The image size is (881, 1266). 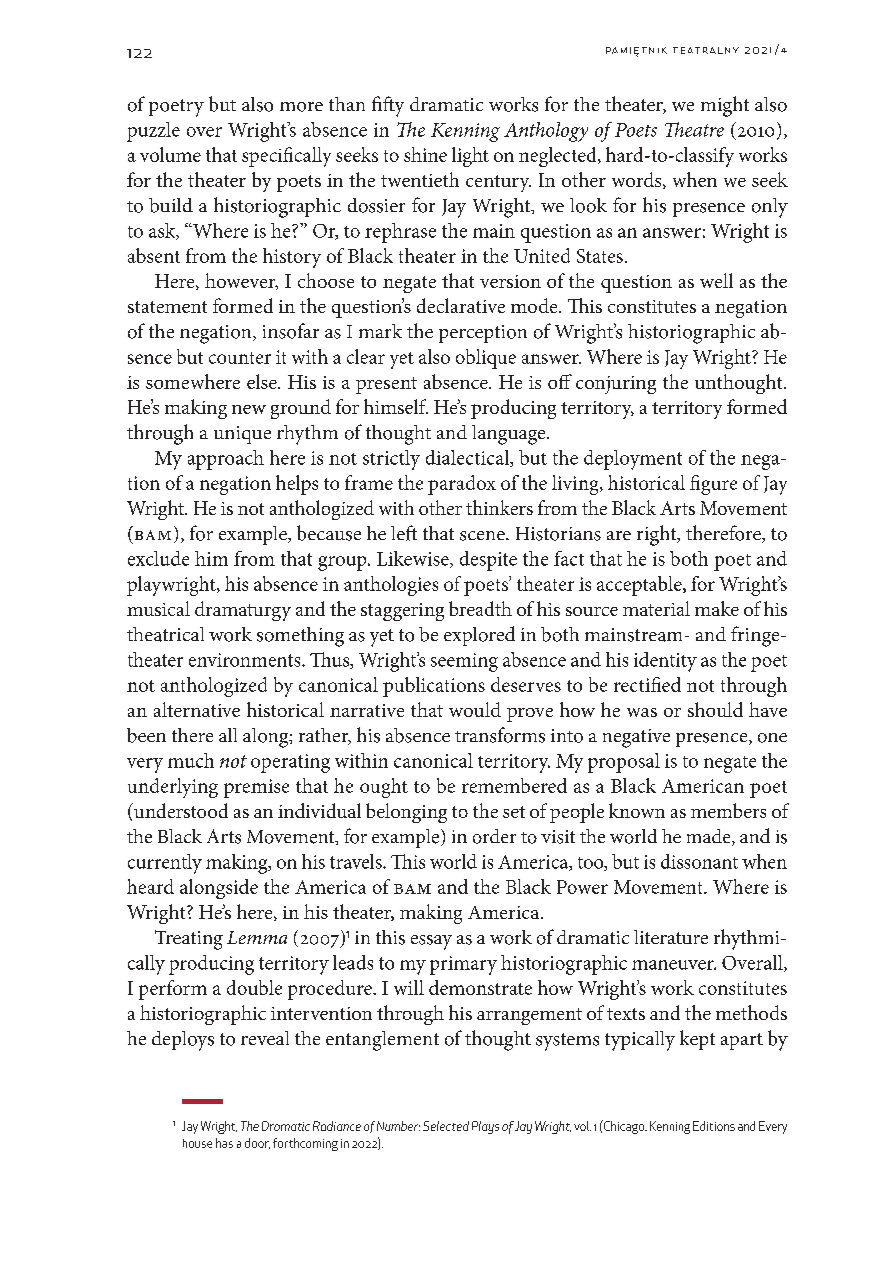 What do you see at coordinates (170, 154) in the page?
I see `volume` at bounding box center [170, 154].
